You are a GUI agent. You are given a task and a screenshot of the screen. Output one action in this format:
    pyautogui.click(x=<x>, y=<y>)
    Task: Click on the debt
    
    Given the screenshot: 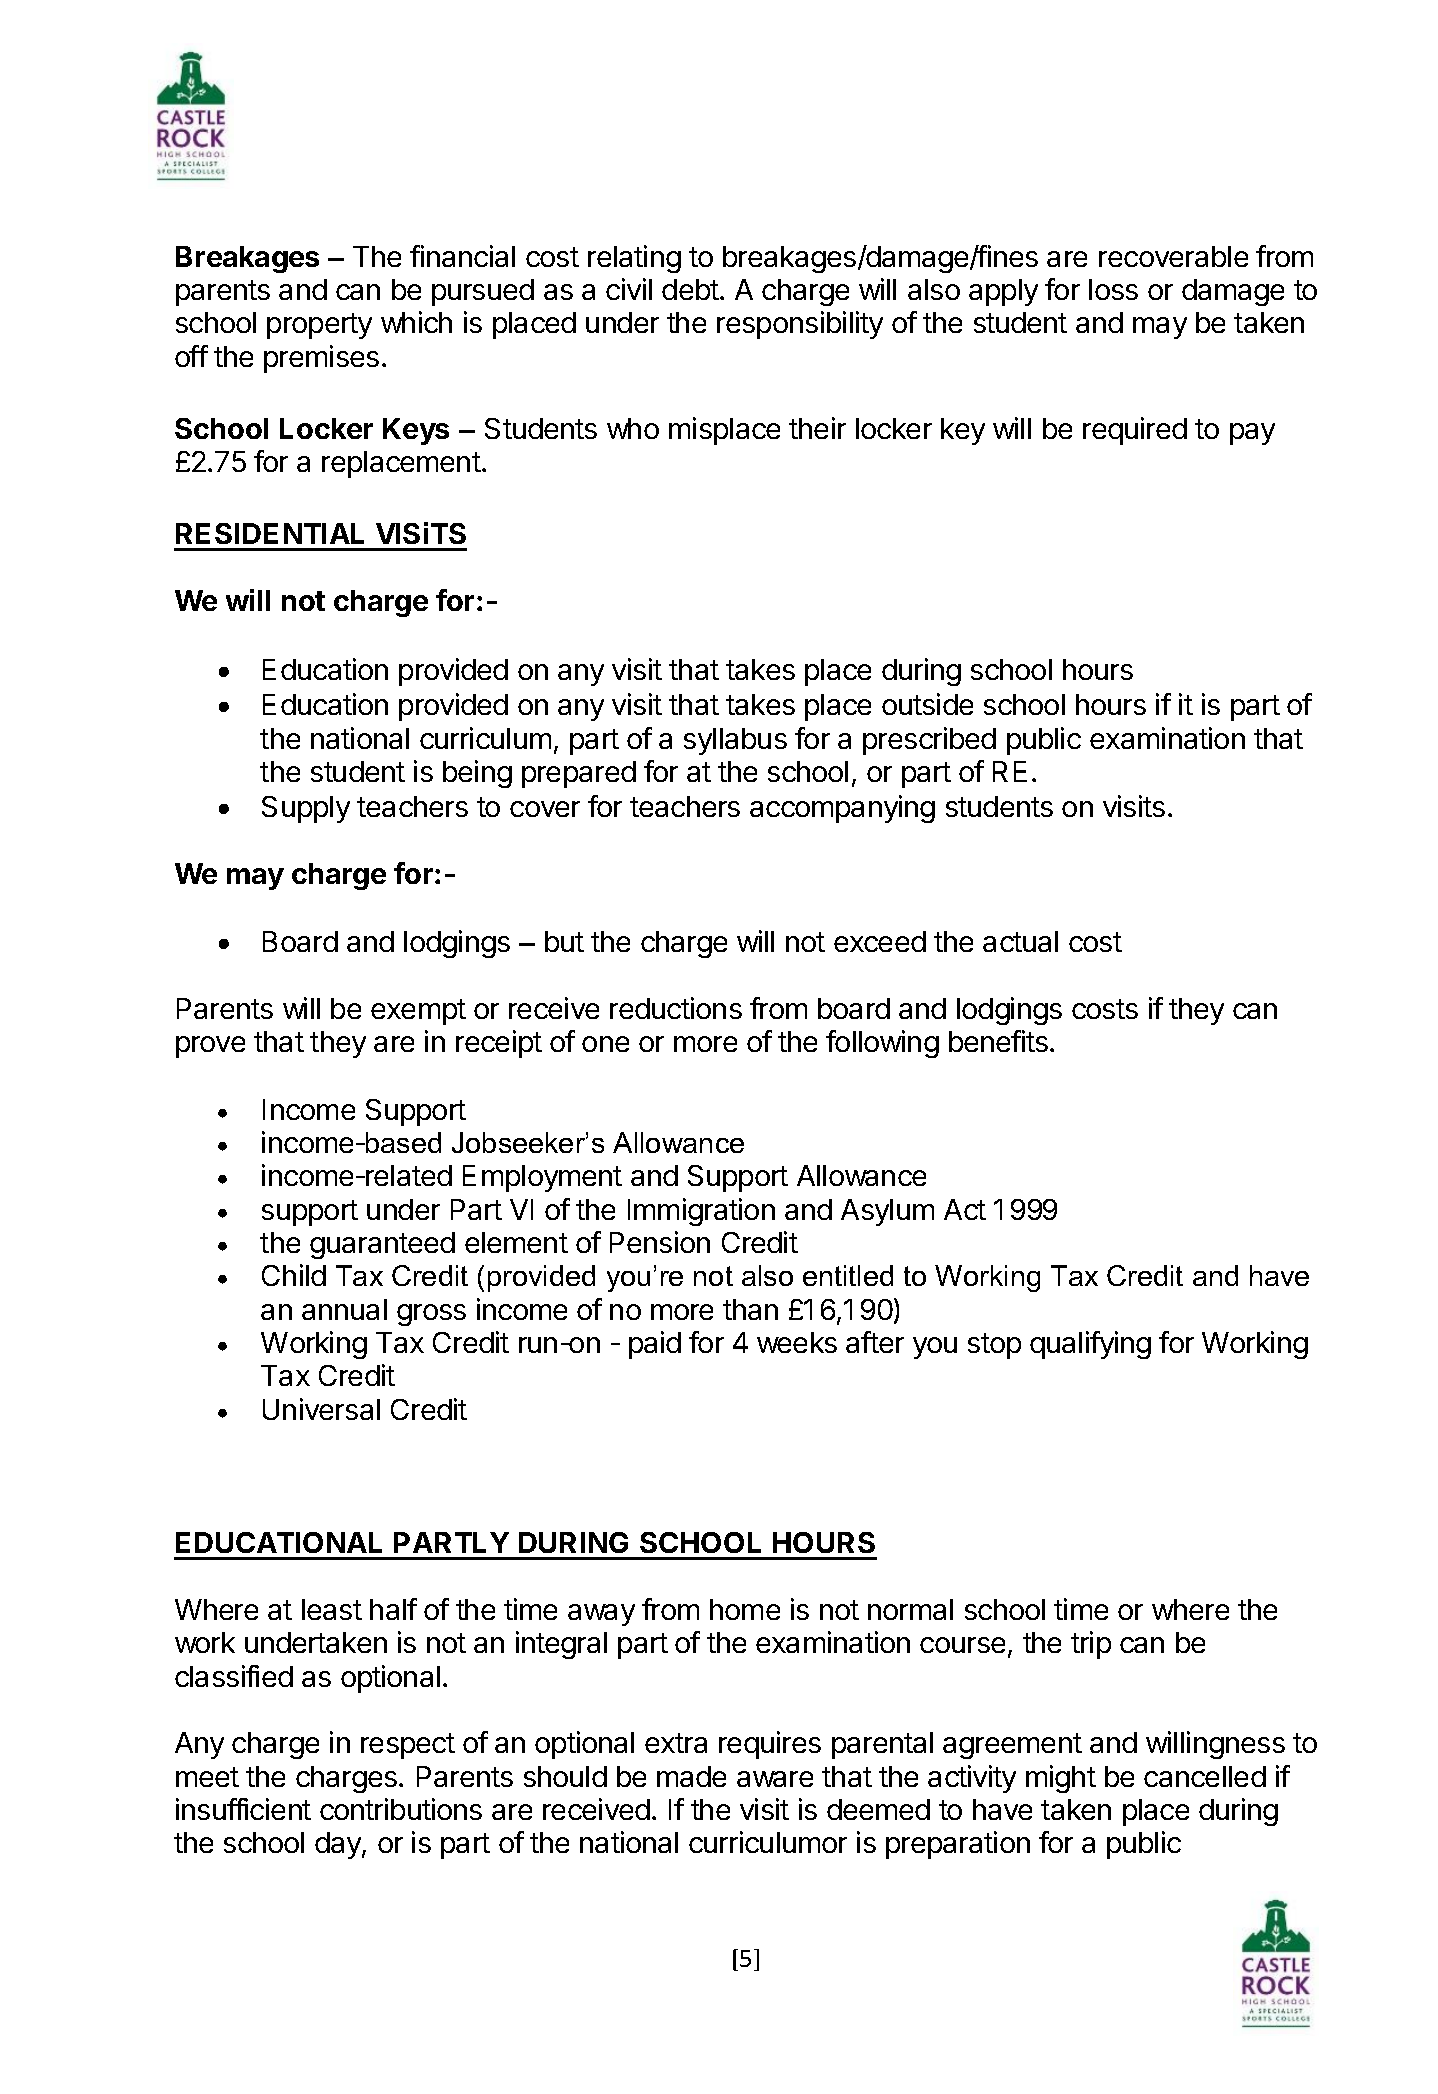 What is the action you would take?
    pyautogui.click(x=690, y=289)
